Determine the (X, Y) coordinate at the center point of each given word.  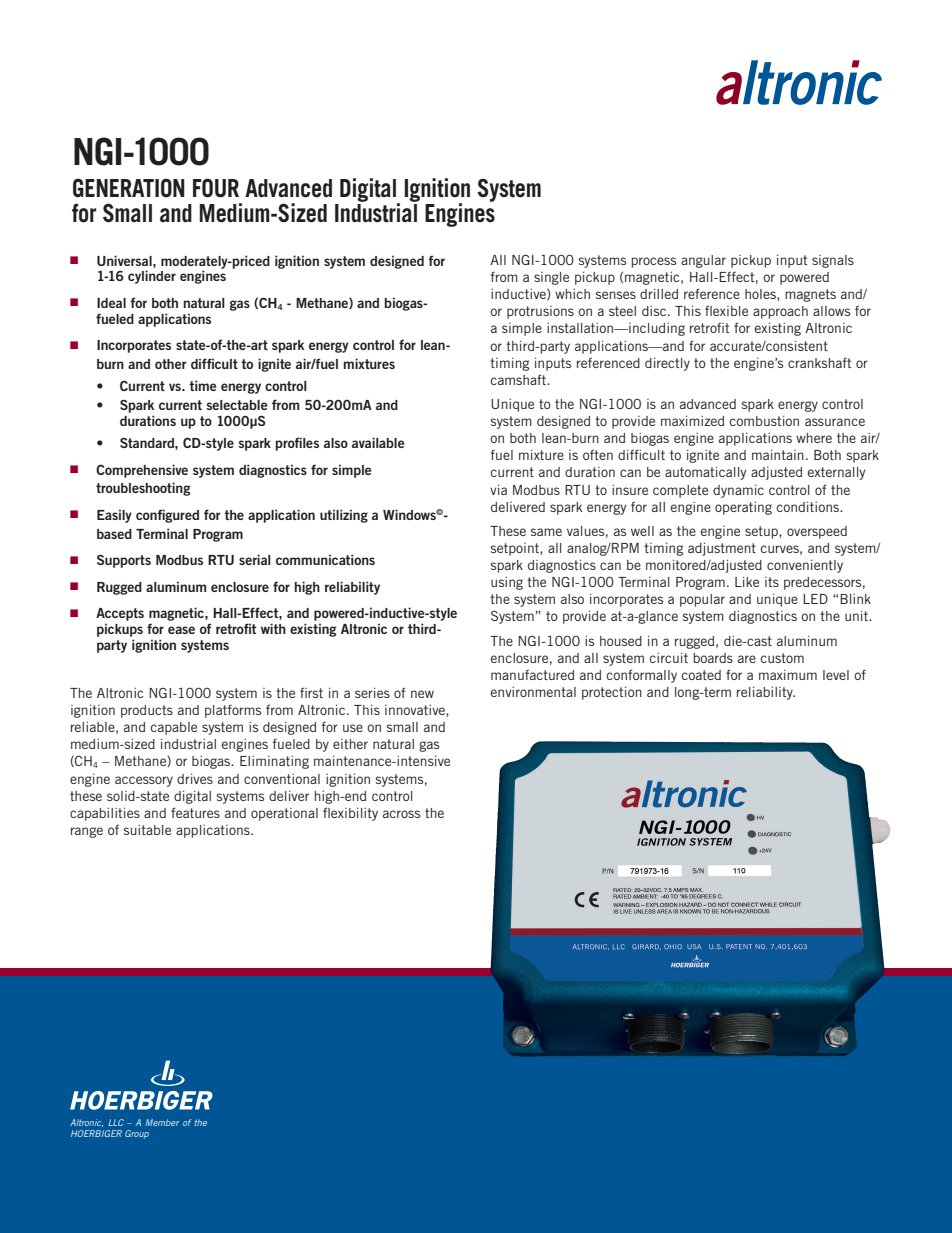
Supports (124, 561)
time (203, 385)
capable (174, 728)
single (551, 278)
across (401, 814)
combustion (764, 421)
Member (162, 1122)
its (772, 582)
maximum (788, 675)
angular (703, 261)
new (422, 694)
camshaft (520, 379)
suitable (147, 830)
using (507, 583)
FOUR (216, 188)
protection (612, 693)
